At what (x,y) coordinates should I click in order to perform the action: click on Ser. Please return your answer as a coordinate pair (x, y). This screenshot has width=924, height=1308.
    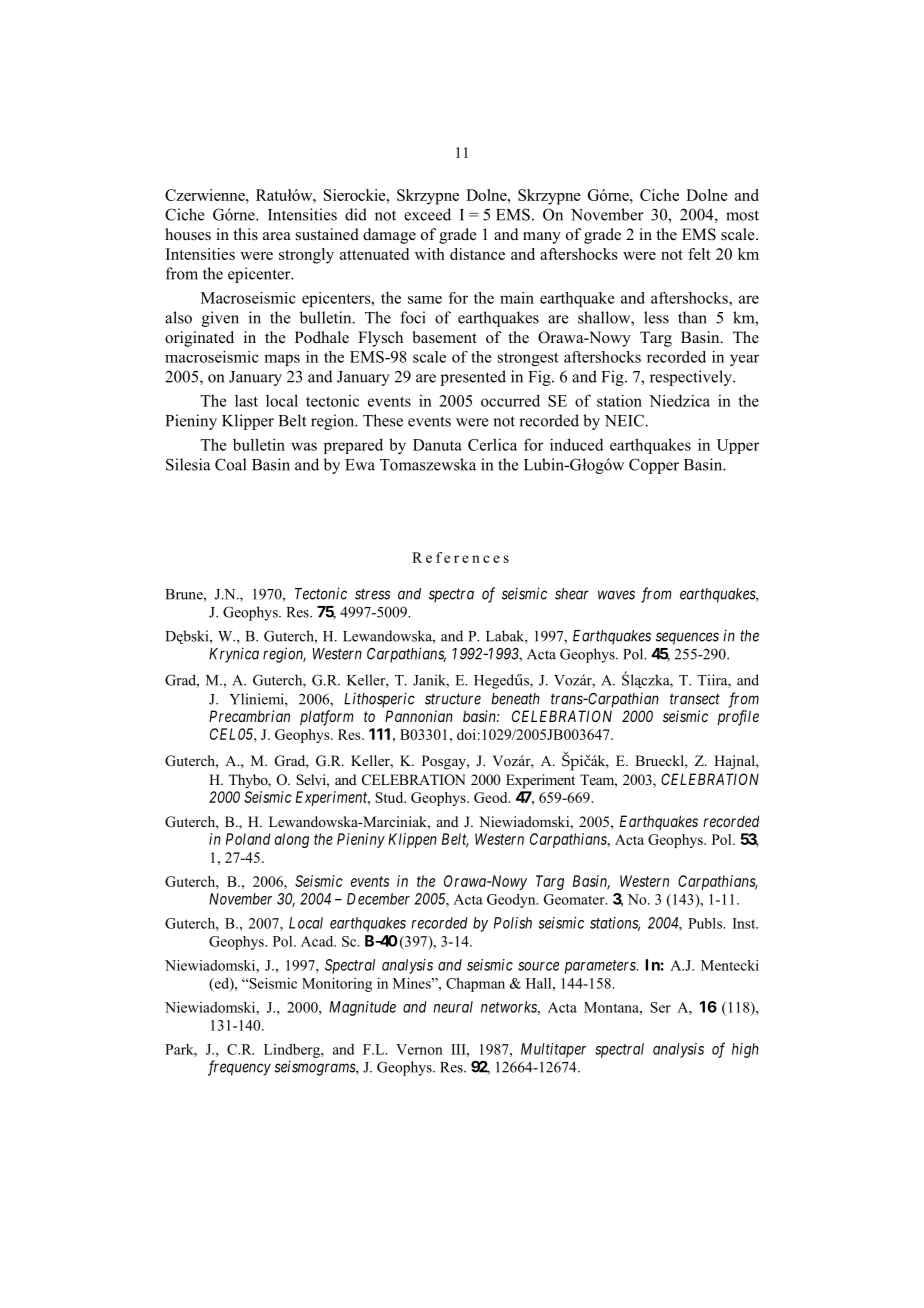
    Looking at the image, I should click on (660, 1007).
